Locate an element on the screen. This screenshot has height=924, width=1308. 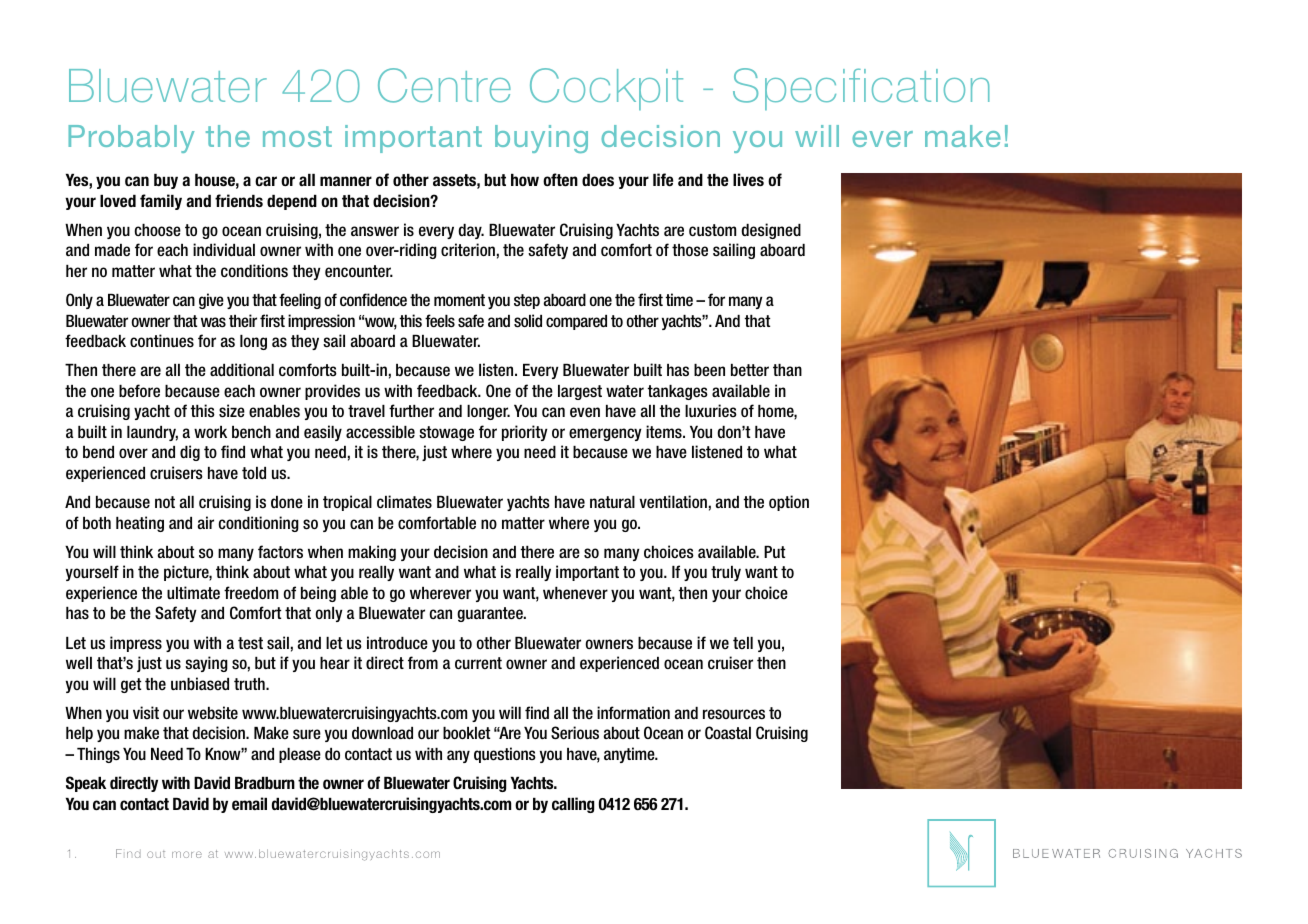
Centre is located at coordinates (444, 85).
